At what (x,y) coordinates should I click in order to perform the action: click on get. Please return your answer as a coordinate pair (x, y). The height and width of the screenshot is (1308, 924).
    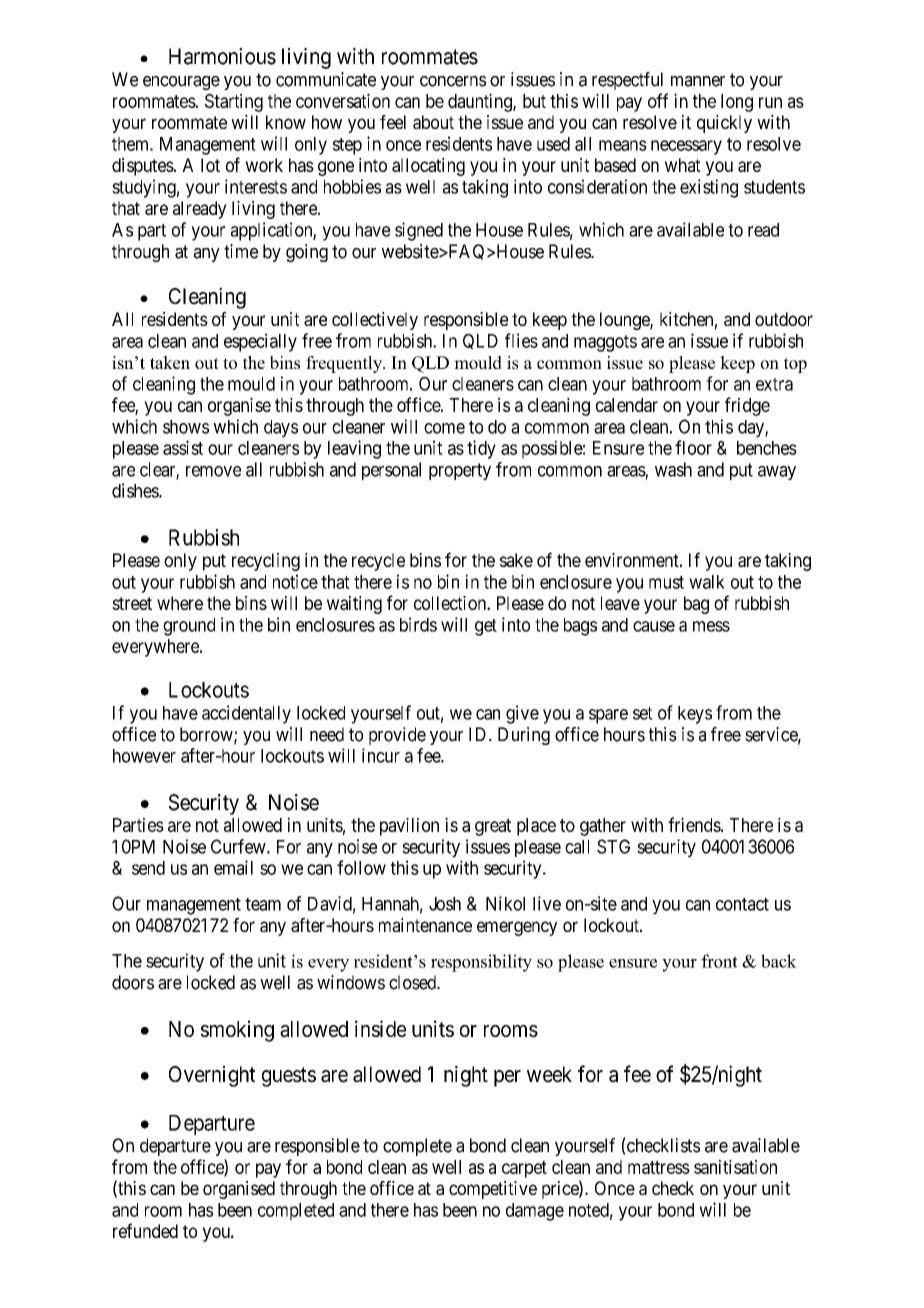
    Looking at the image, I should click on (486, 627).
